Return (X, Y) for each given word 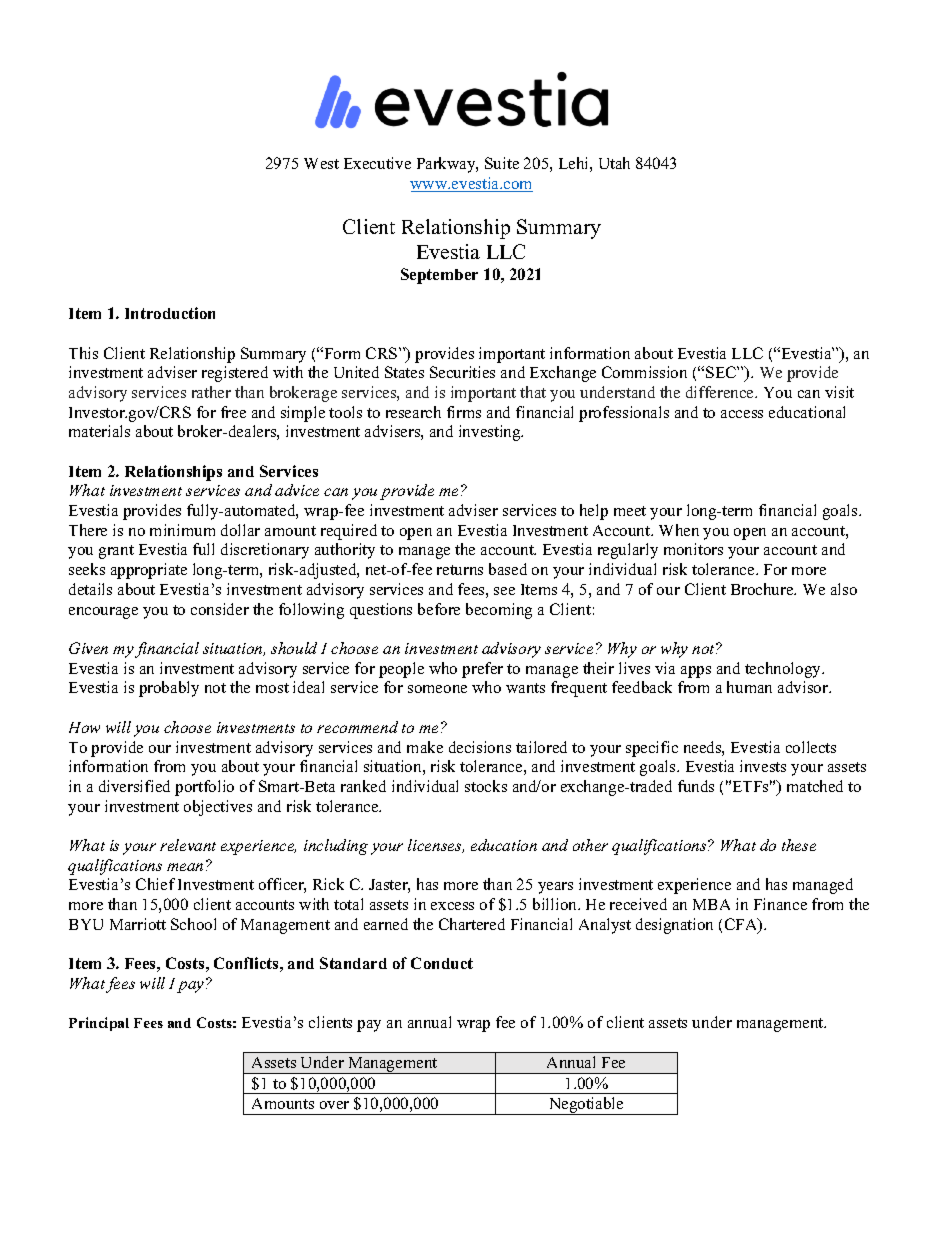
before (439, 609)
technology (784, 670)
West (321, 163)
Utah (614, 163)
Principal (99, 1024)
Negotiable (586, 1106)
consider (220, 609)
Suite (502, 163)
